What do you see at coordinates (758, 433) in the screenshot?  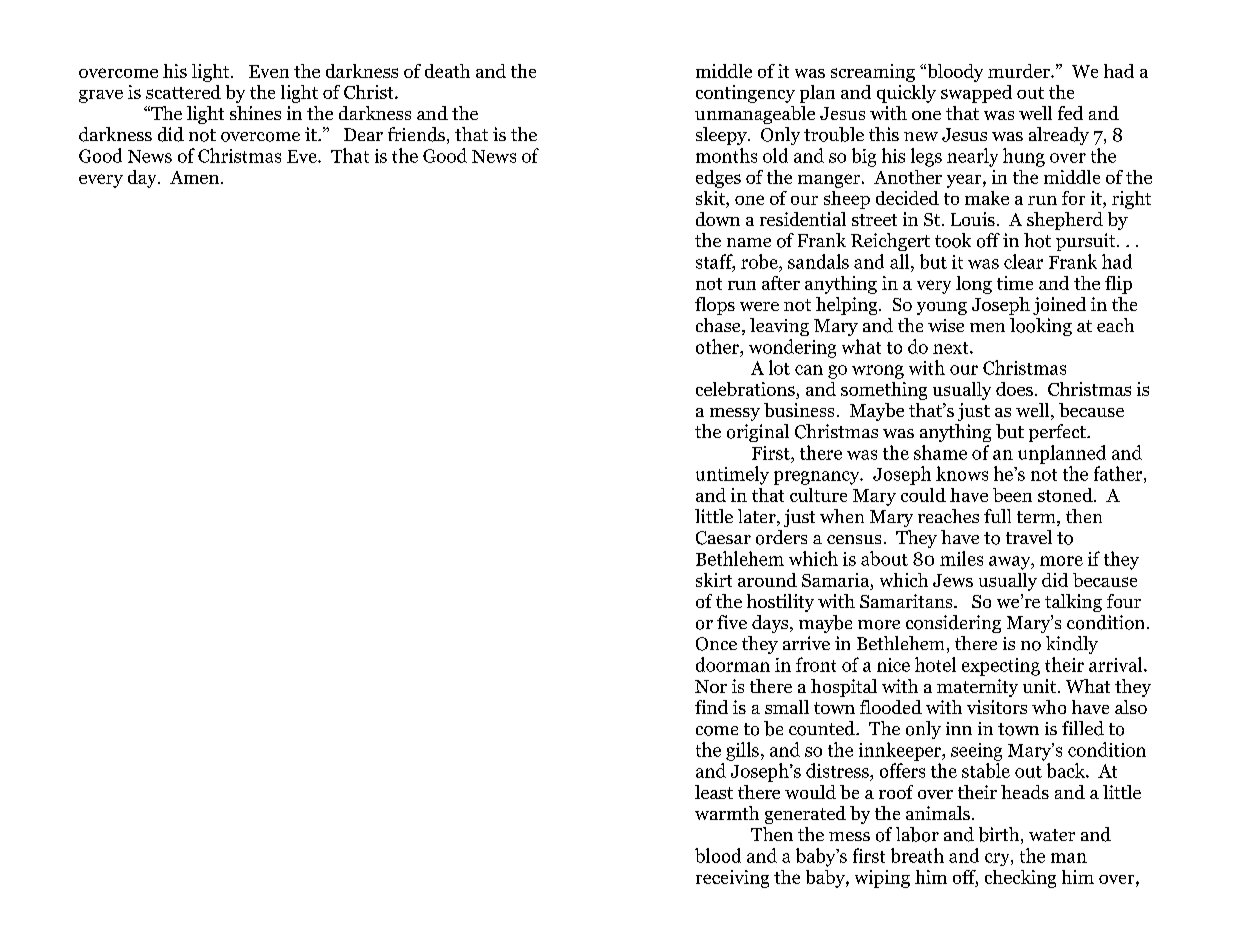 I see `original` at bounding box center [758, 433].
